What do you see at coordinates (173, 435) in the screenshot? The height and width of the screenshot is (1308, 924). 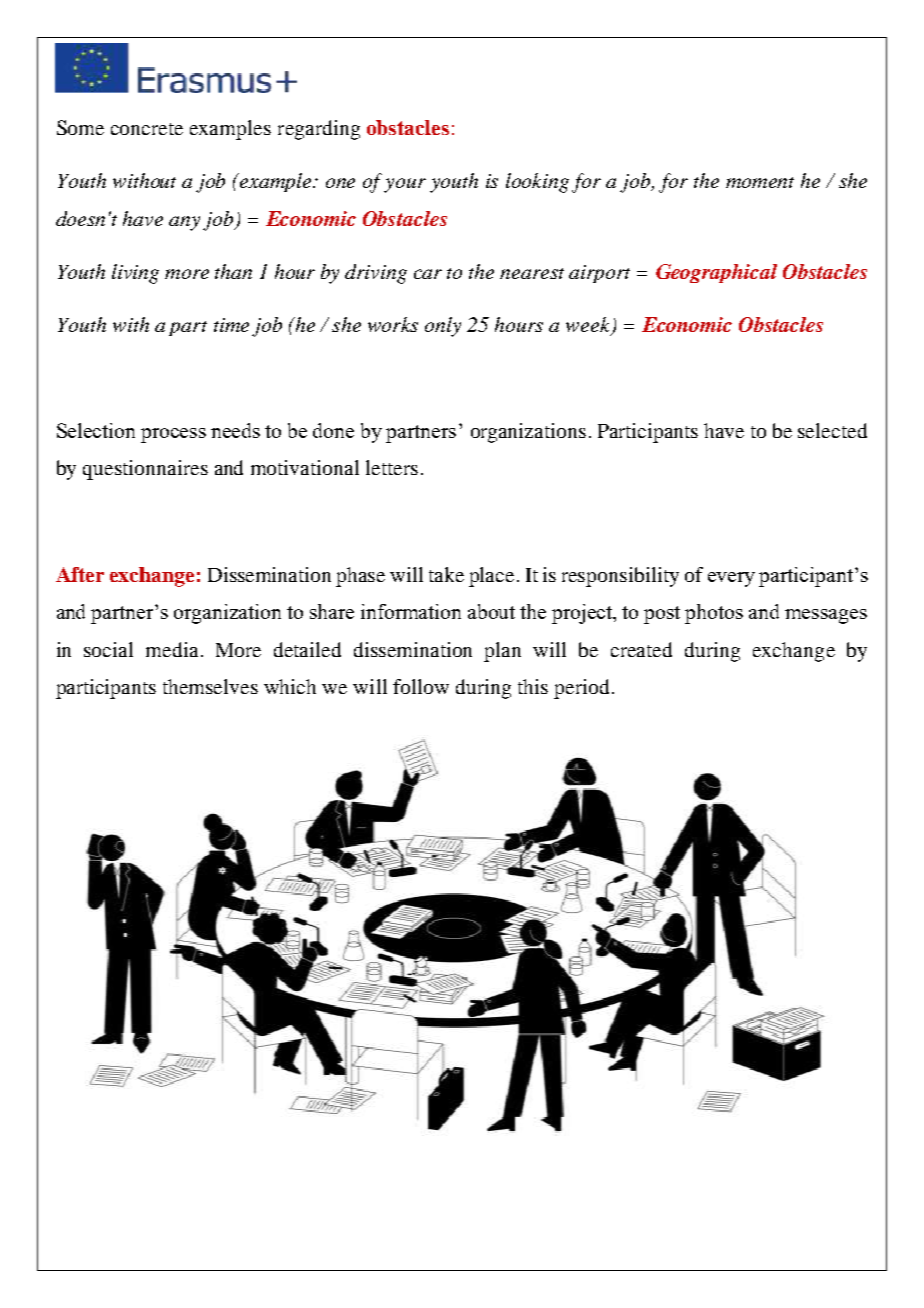 I see `process` at bounding box center [173, 435].
